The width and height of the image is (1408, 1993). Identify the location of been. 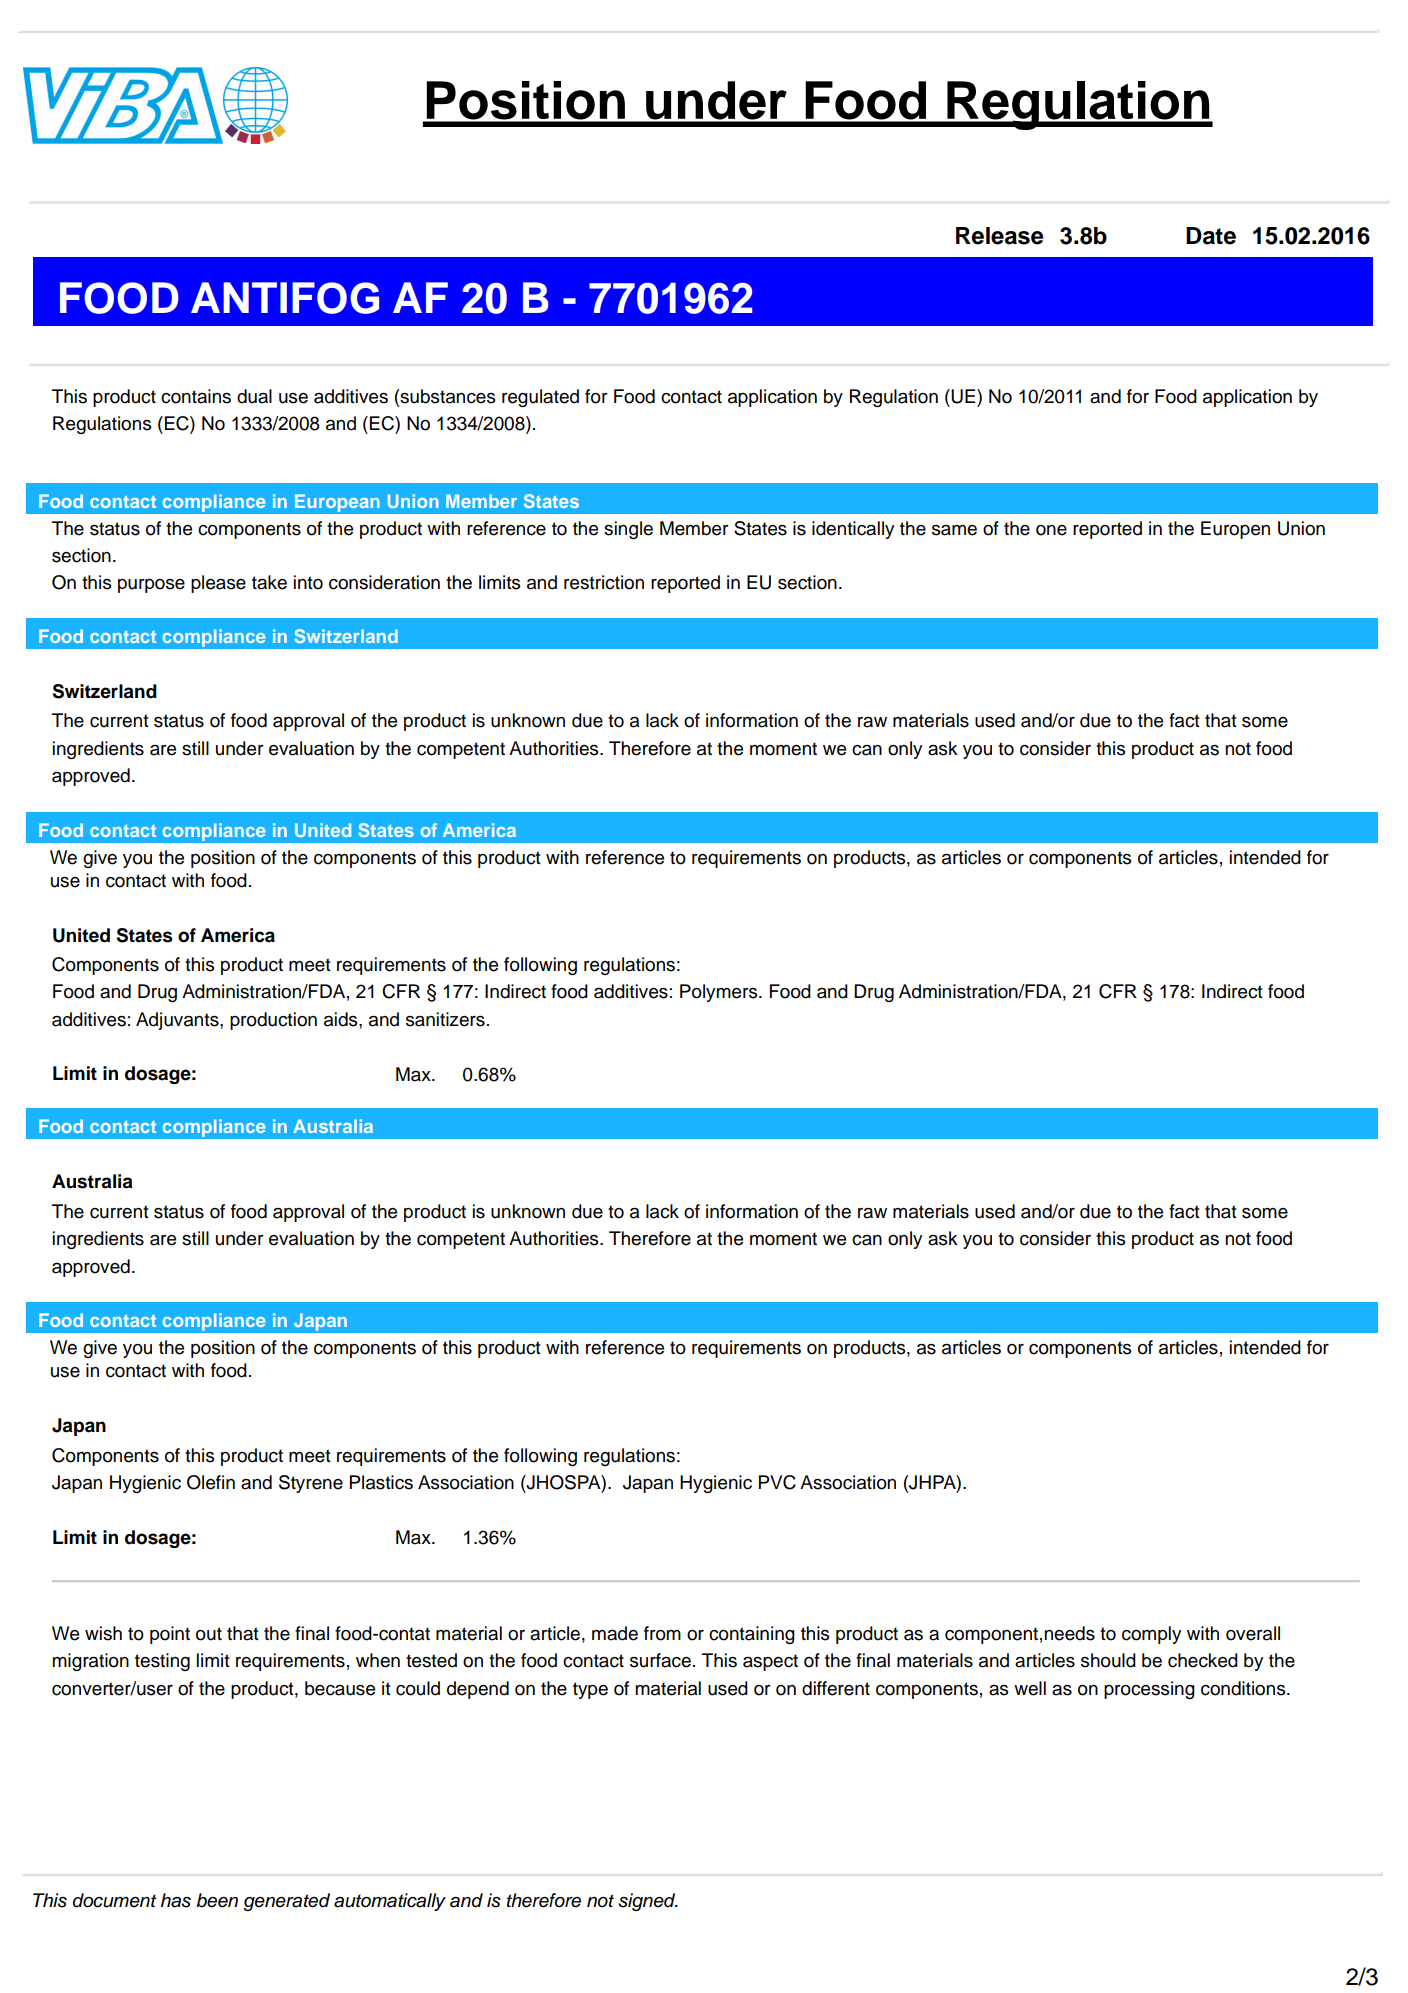
(217, 1900).
